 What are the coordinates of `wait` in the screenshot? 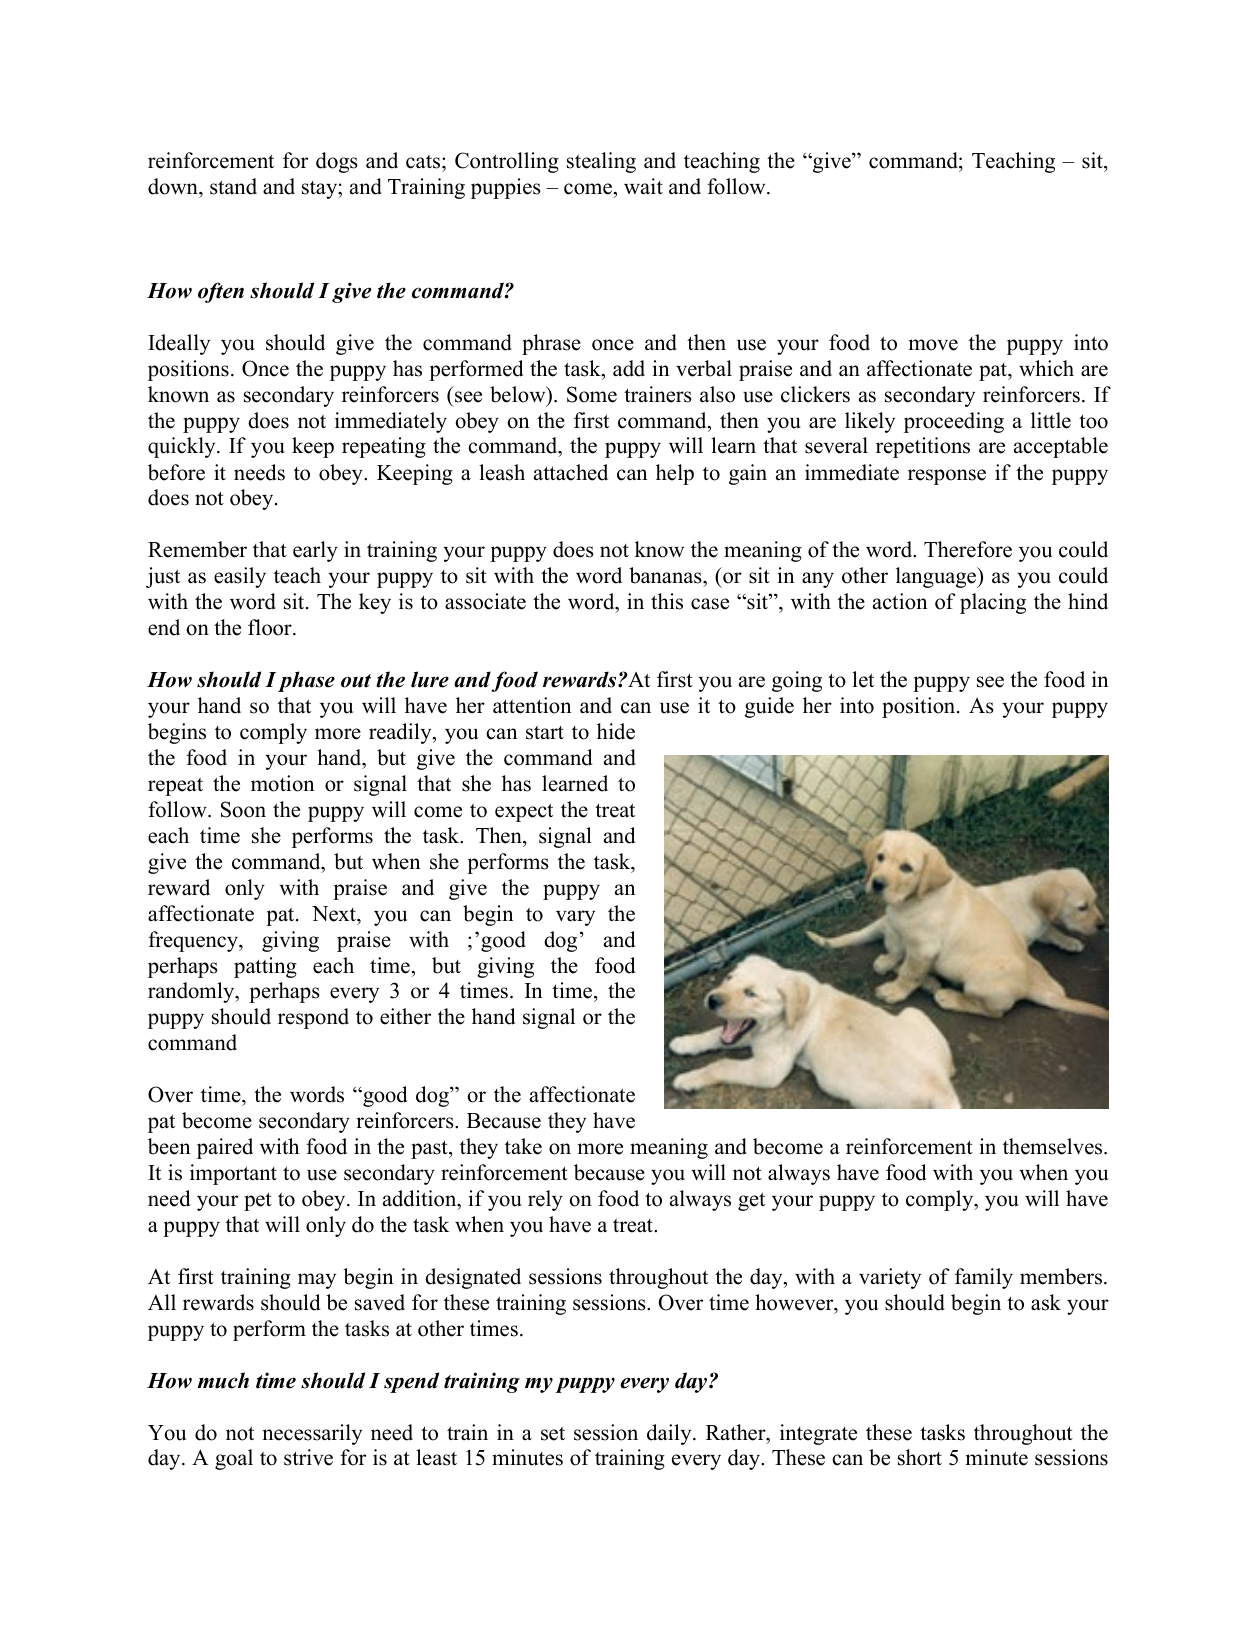 It's located at (643, 186).
